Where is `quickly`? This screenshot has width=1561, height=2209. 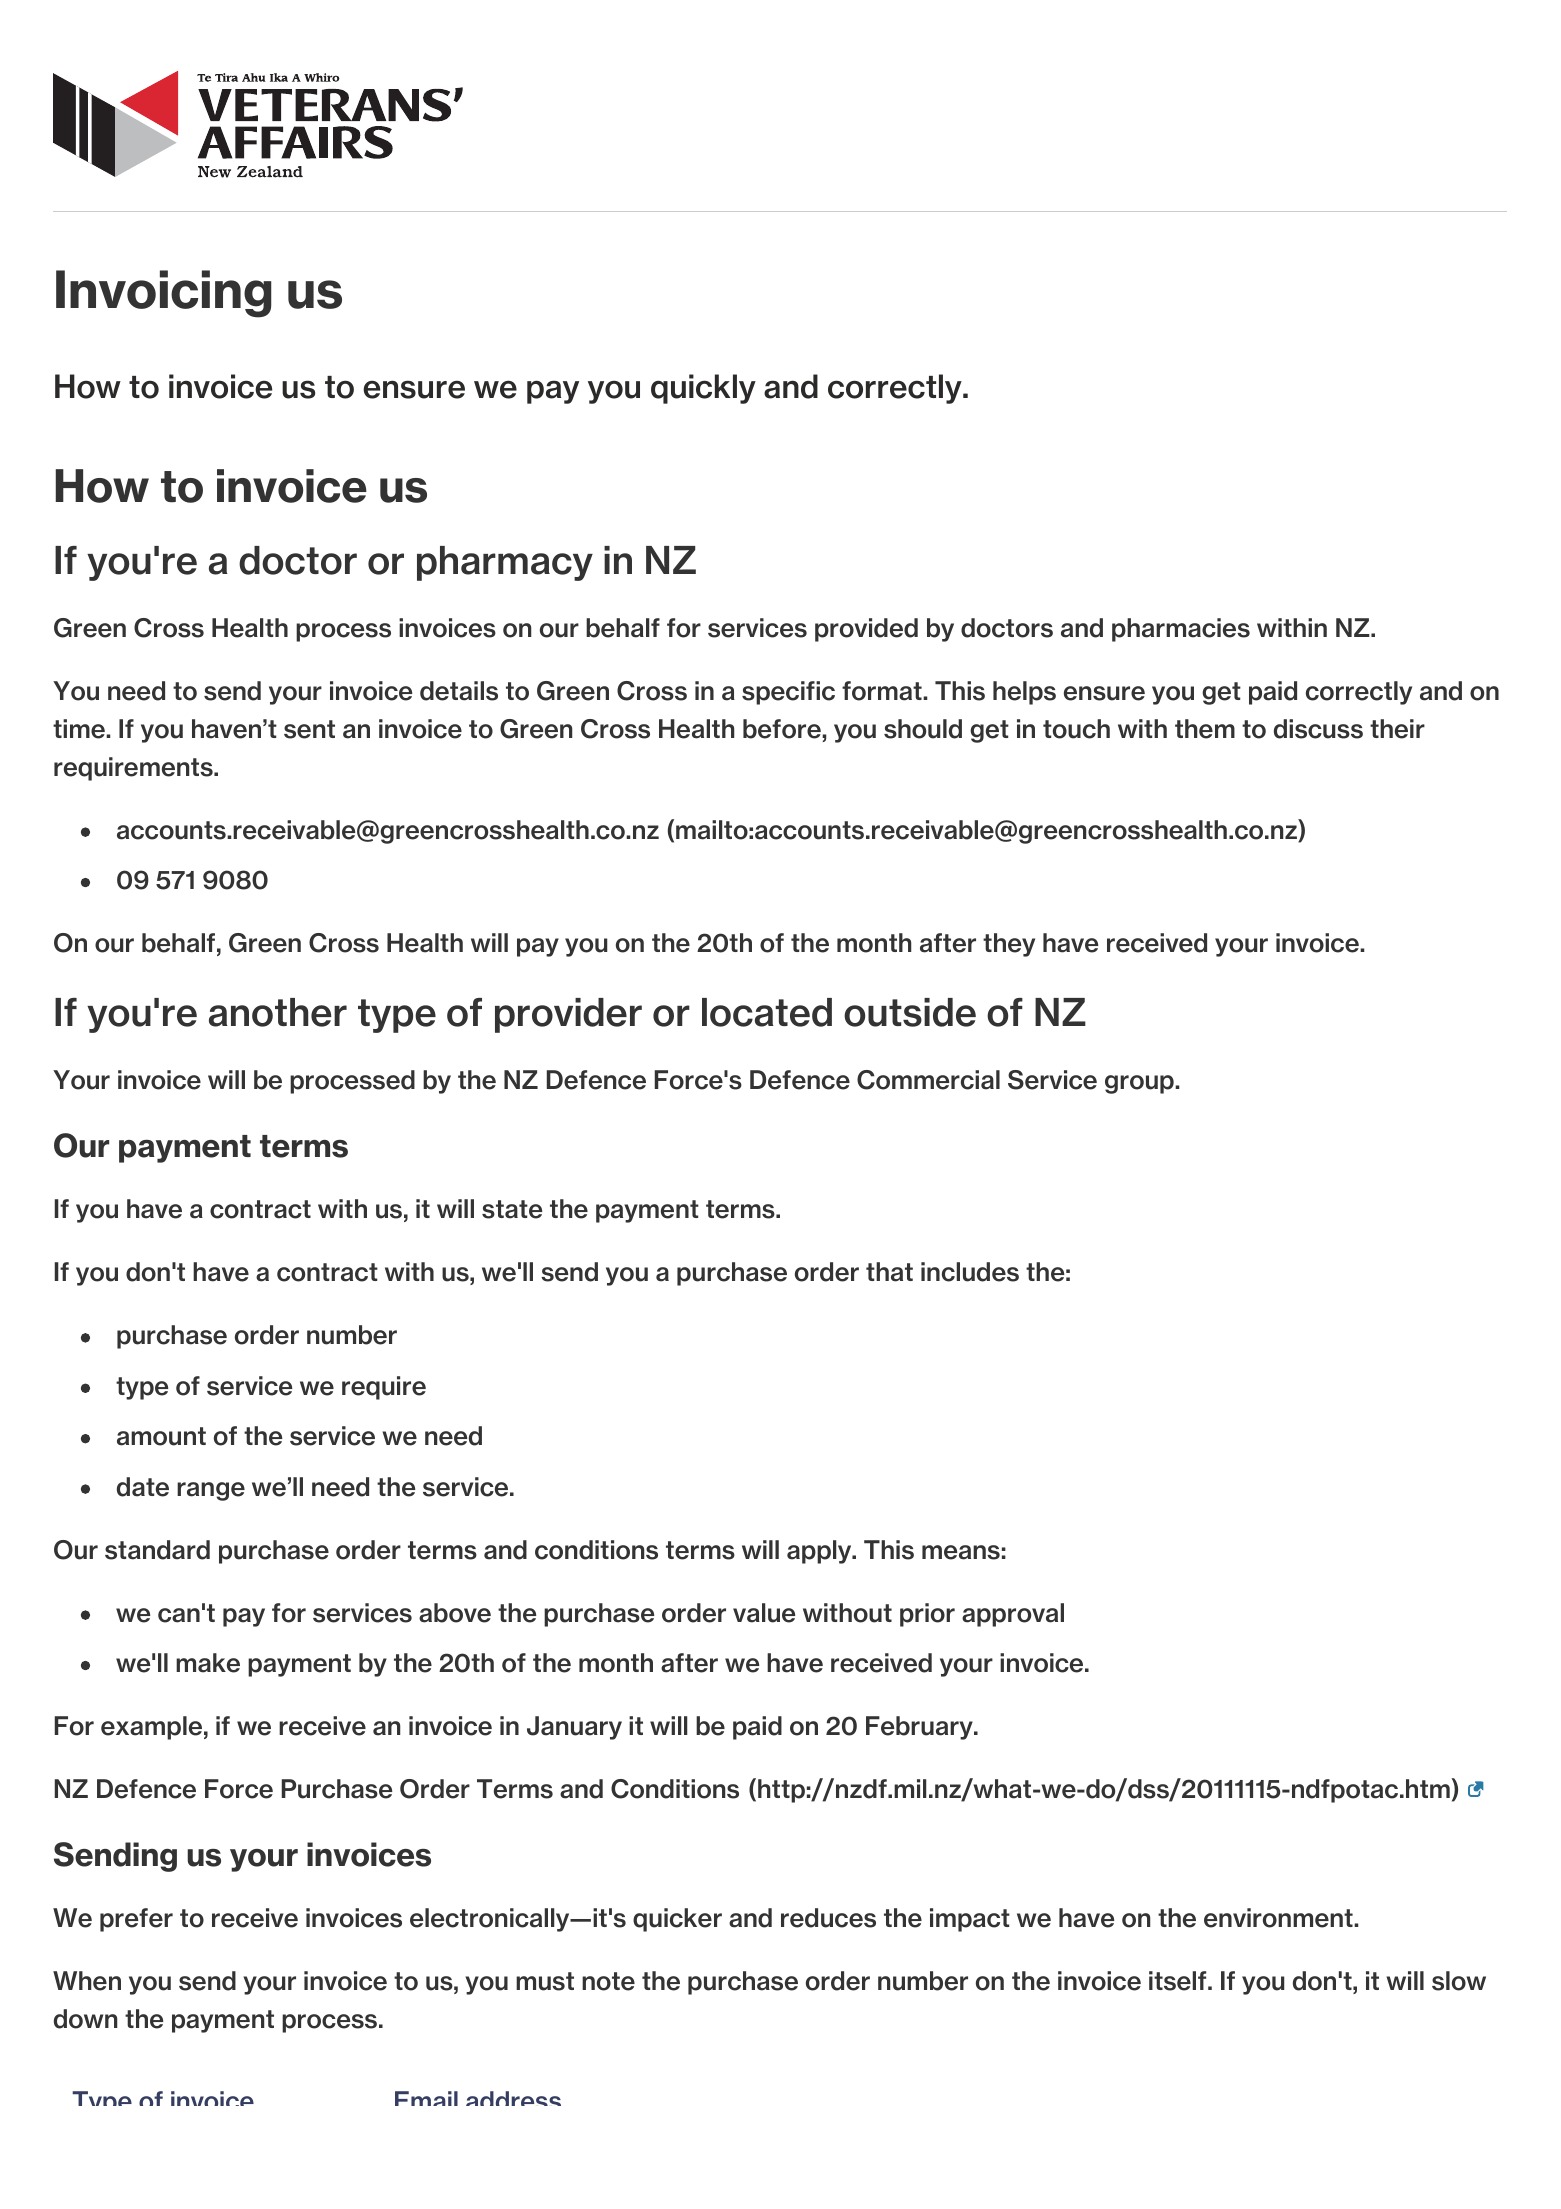 quickly is located at coordinates (703, 389).
